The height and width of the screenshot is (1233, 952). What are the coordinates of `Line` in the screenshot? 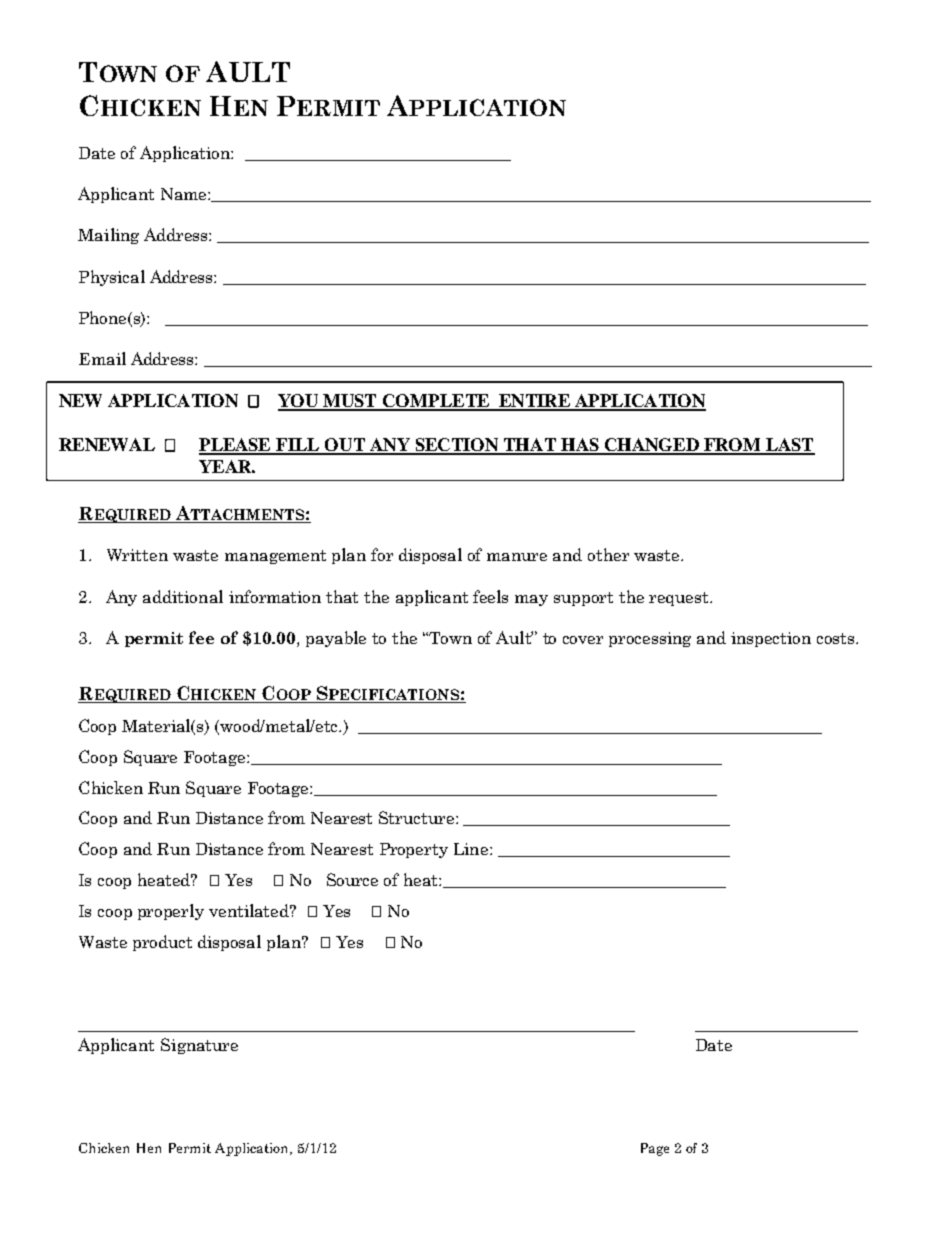 It's located at (471, 849).
